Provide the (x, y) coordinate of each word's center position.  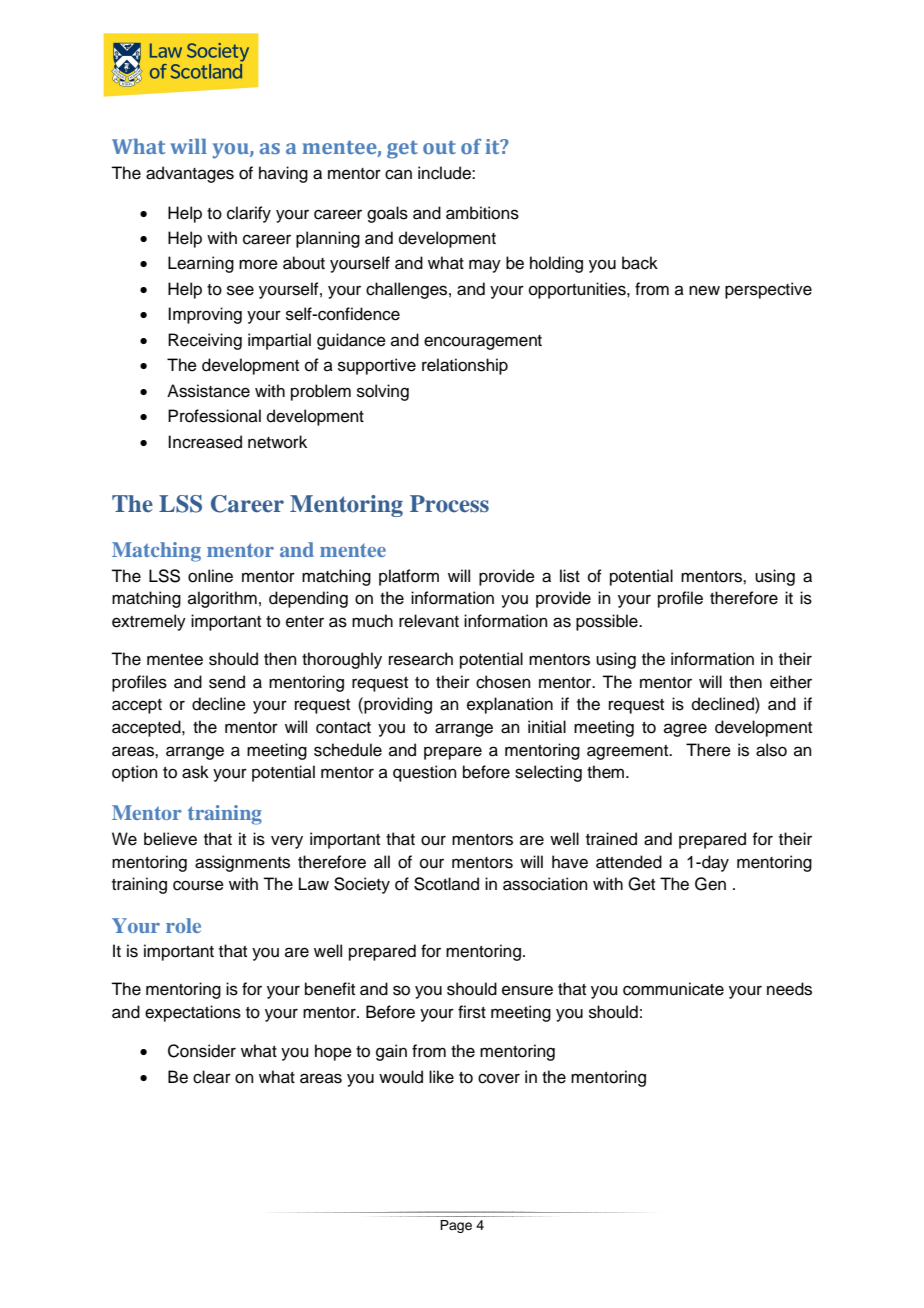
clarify (249, 214)
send (227, 682)
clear (212, 1077)
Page (456, 1226)
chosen (503, 682)
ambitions (482, 213)
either (791, 682)
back (640, 263)
